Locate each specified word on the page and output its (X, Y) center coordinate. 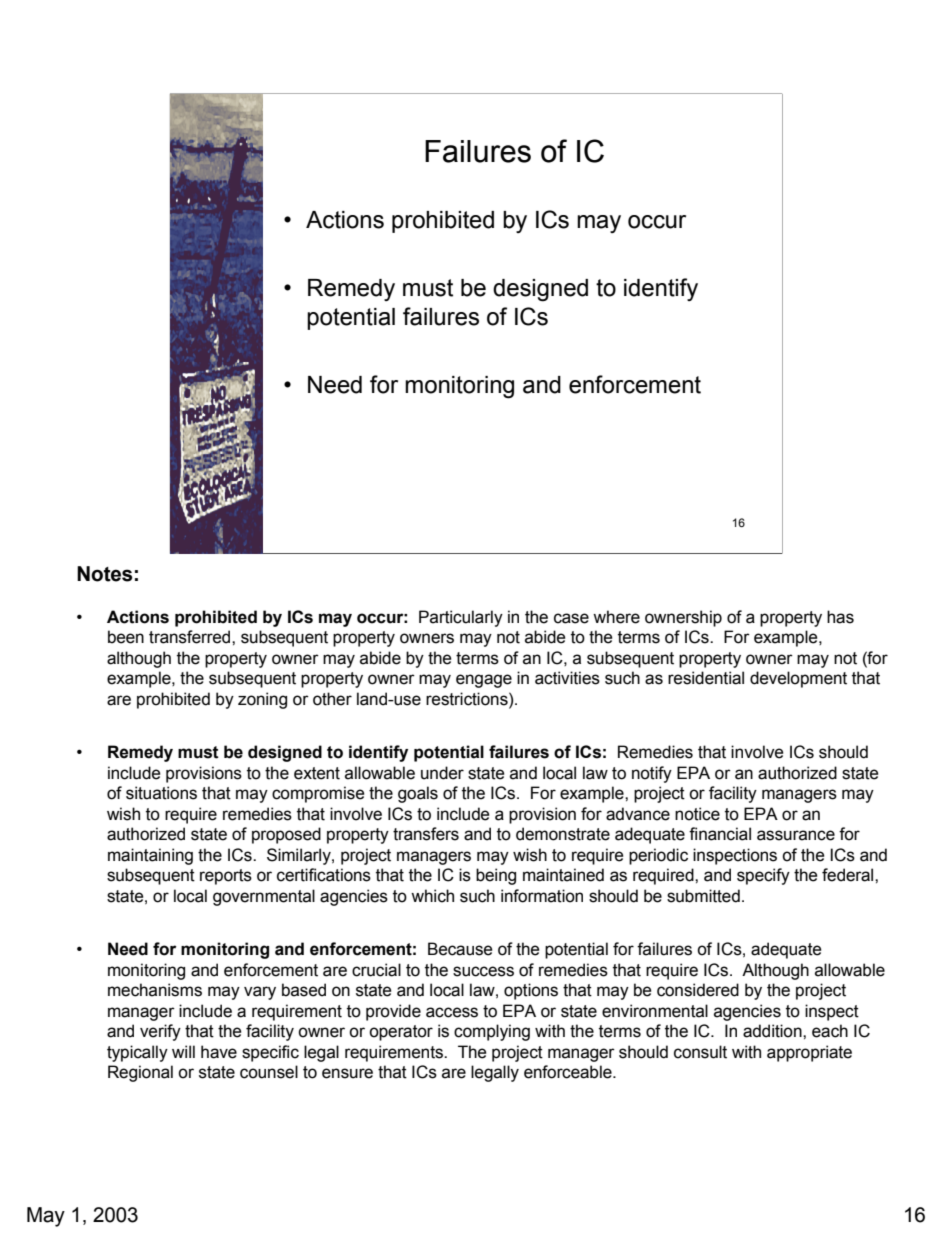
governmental (264, 897)
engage (484, 681)
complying (492, 1032)
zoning (262, 700)
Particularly (461, 618)
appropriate (809, 1053)
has (840, 617)
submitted (703, 896)
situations (161, 793)
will (183, 1051)
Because (460, 949)
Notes (104, 574)
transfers (426, 834)
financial (720, 834)
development (798, 679)
